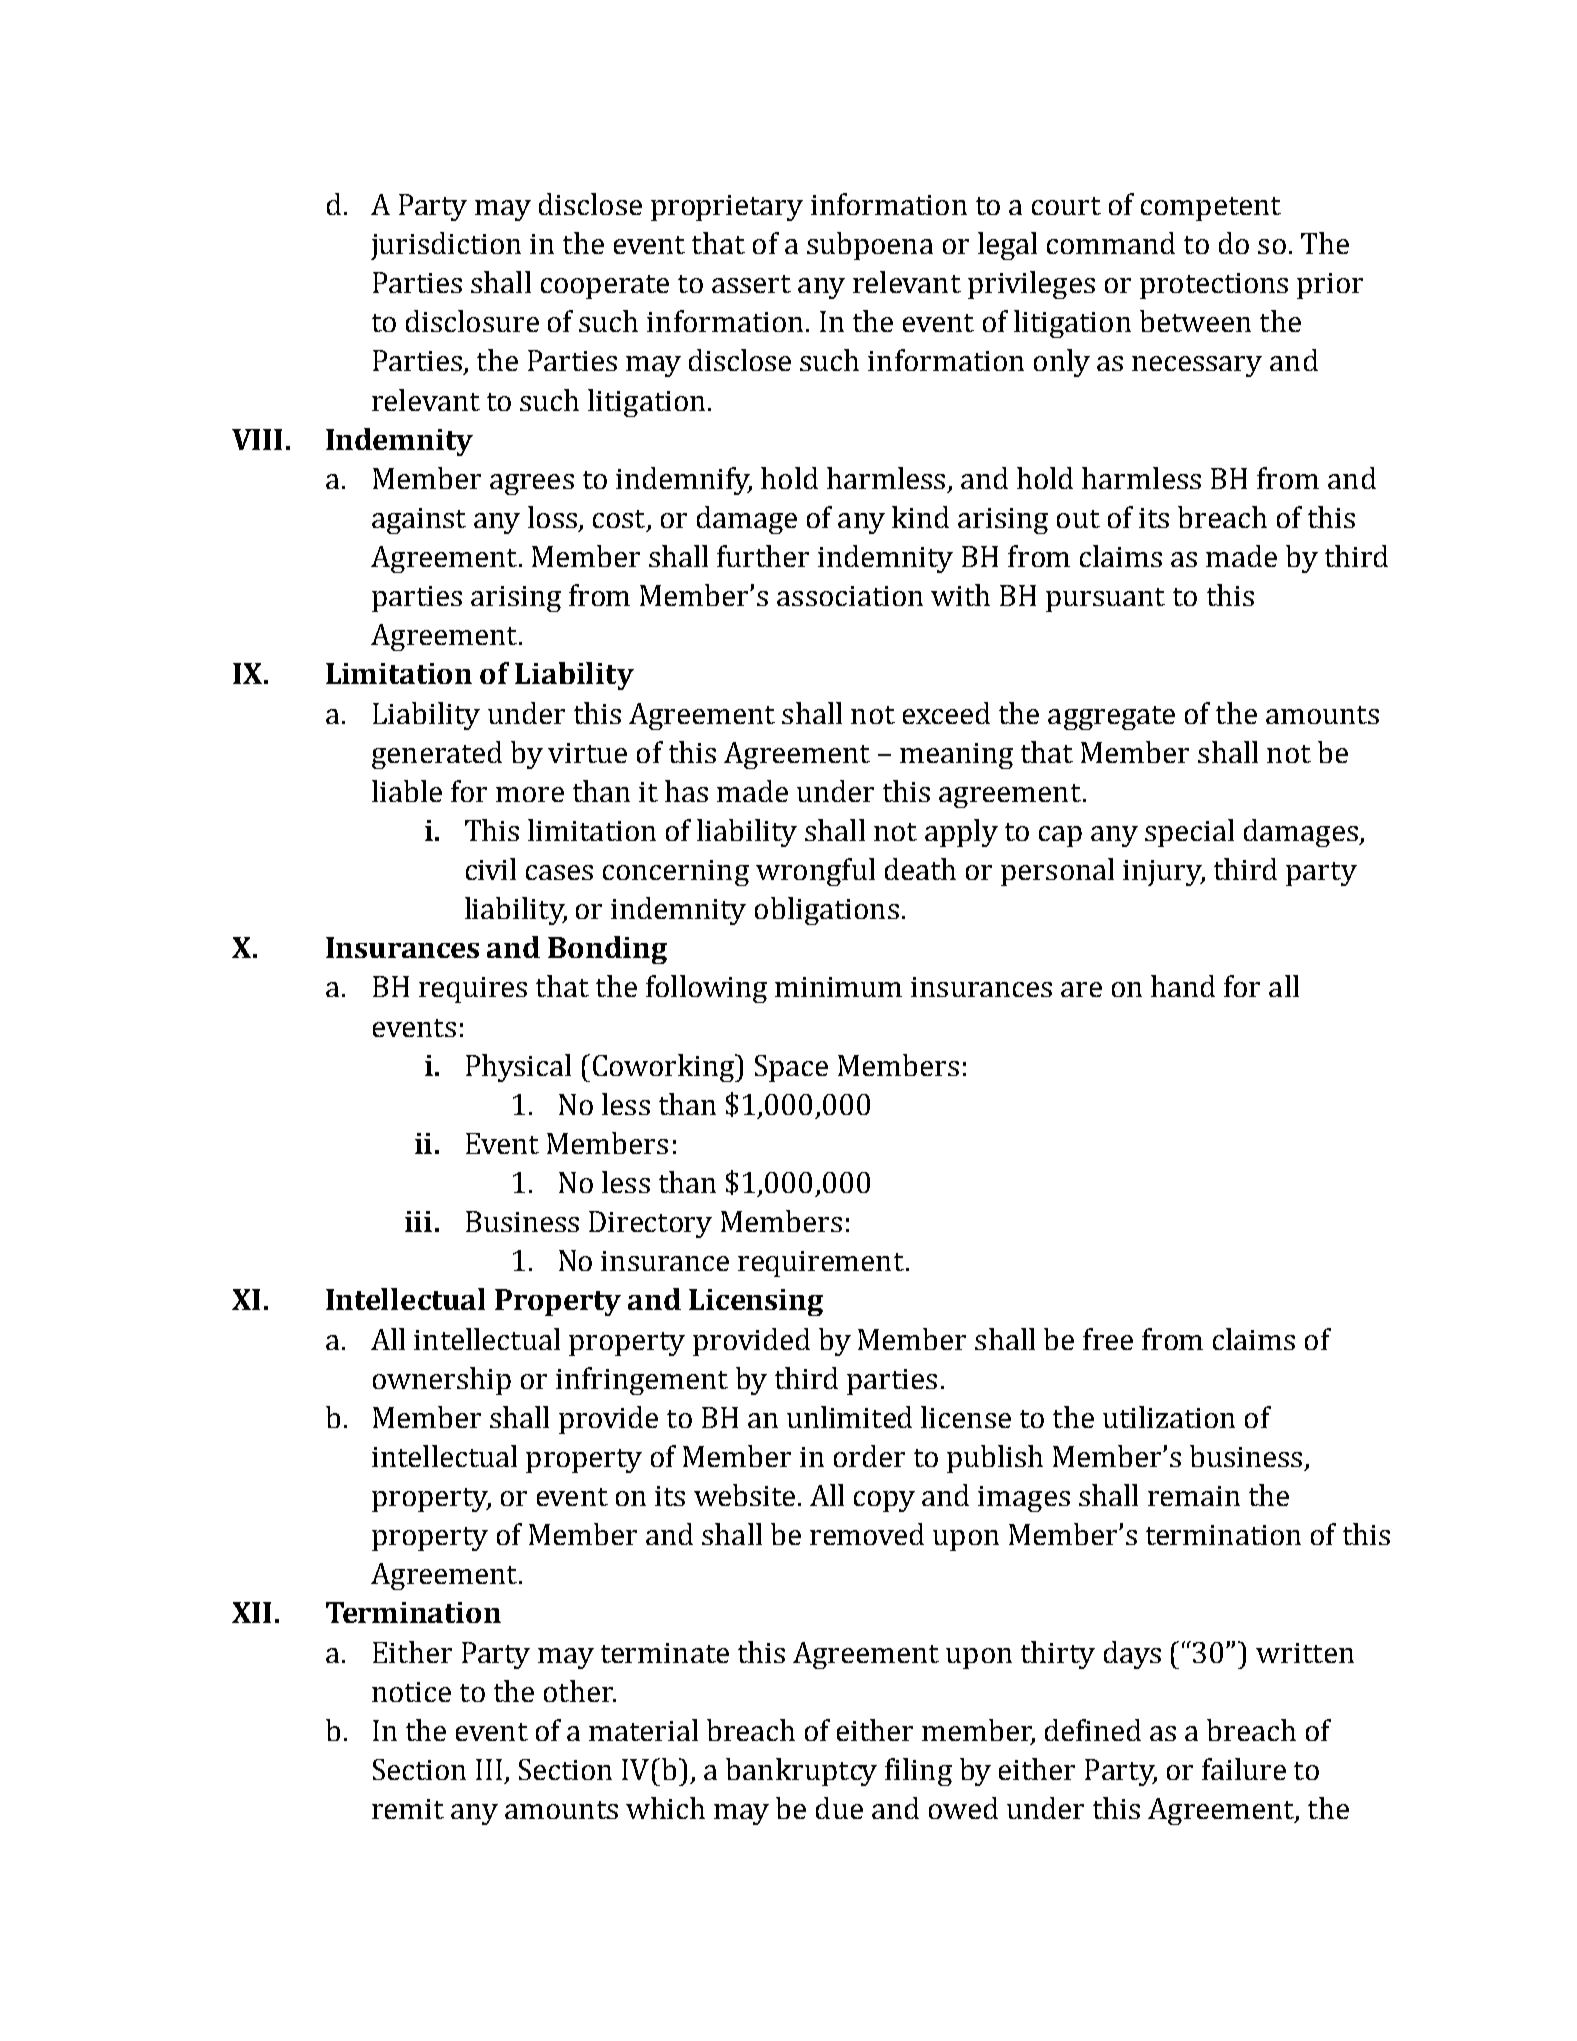 The width and height of the screenshot is (1577, 2041). Describe the element at coordinates (442, 1381) in the screenshot. I see `ownership` at that location.
